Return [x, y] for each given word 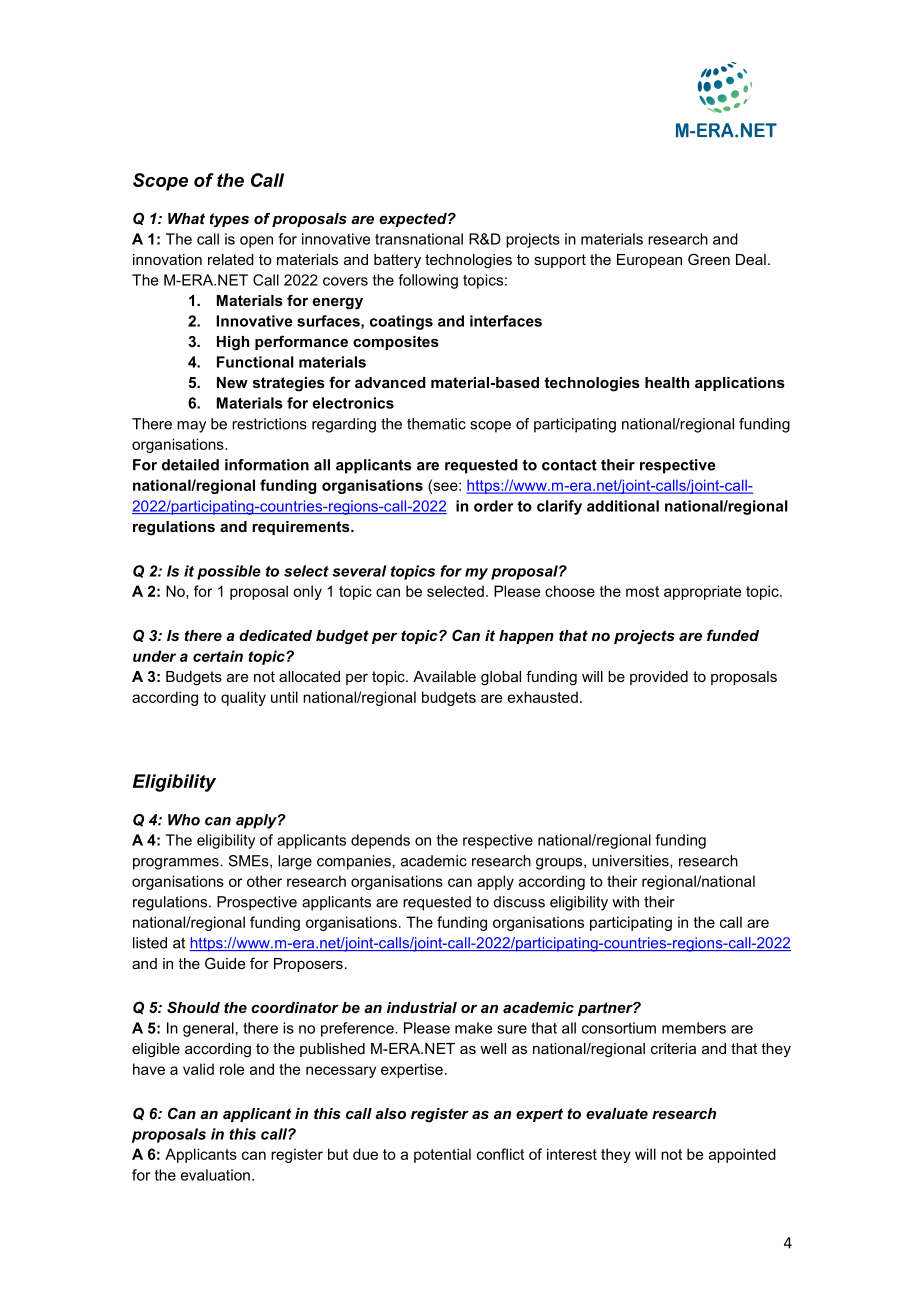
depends [380, 841]
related [231, 259]
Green [709, 259]
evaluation [215, 1175]
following [428, 281]
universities [631, 861]
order [493, 506]
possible [229, 572]
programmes [177, 864]
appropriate [702, 592]
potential [442, 1155]
